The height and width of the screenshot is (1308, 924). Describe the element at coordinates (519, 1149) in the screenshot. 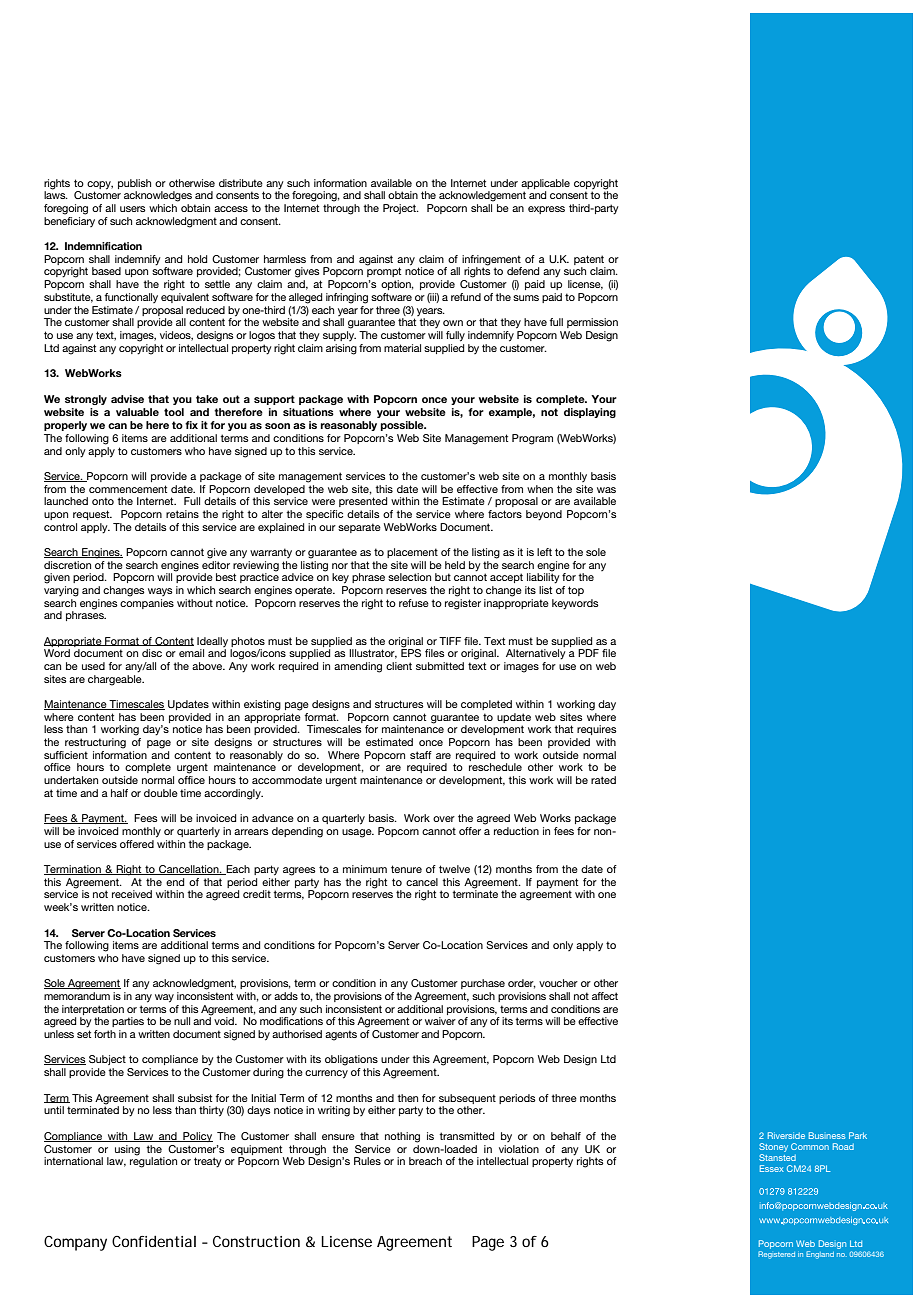

I see `violation` at that location.
